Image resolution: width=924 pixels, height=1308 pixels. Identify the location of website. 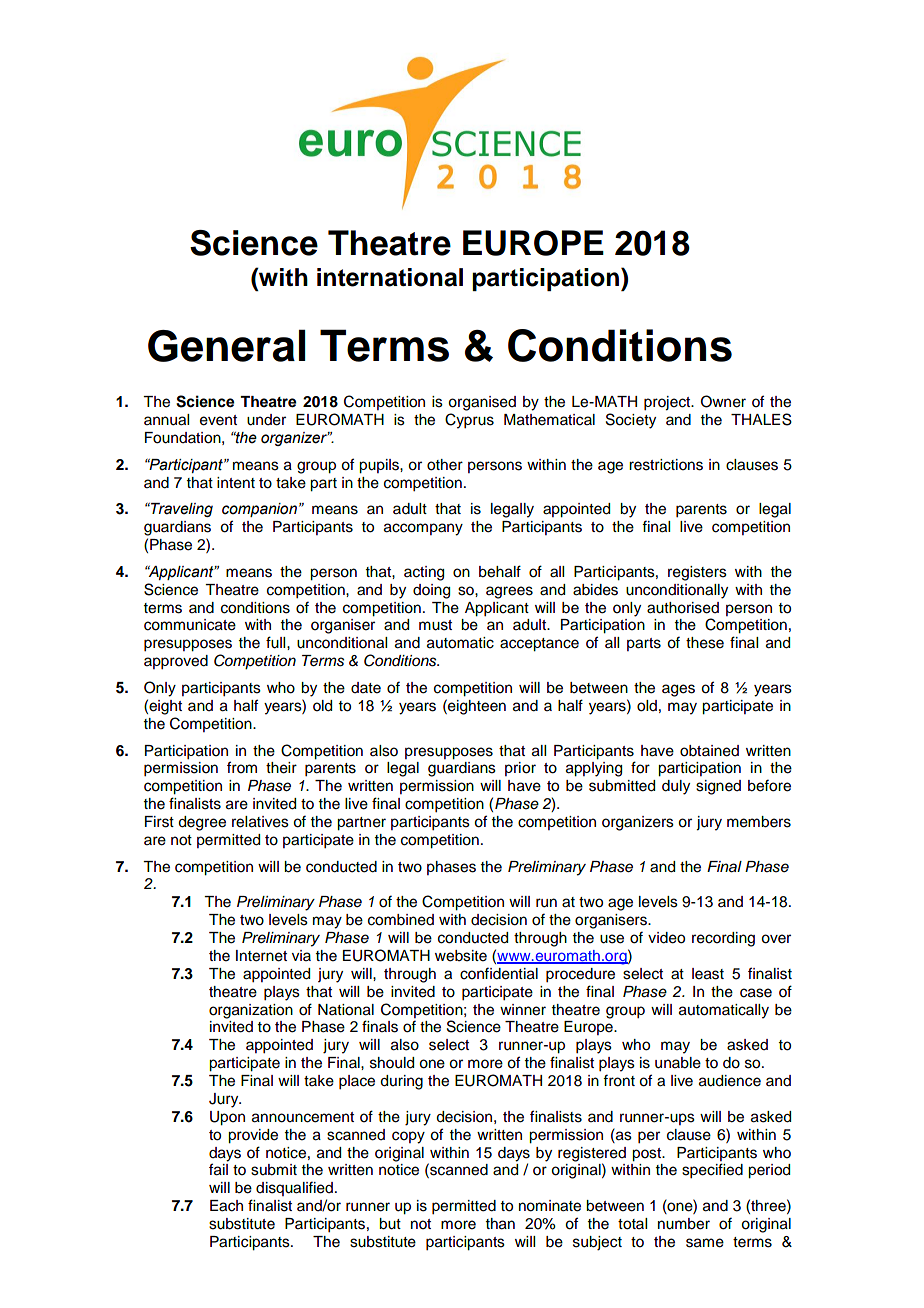
(461, 956).
